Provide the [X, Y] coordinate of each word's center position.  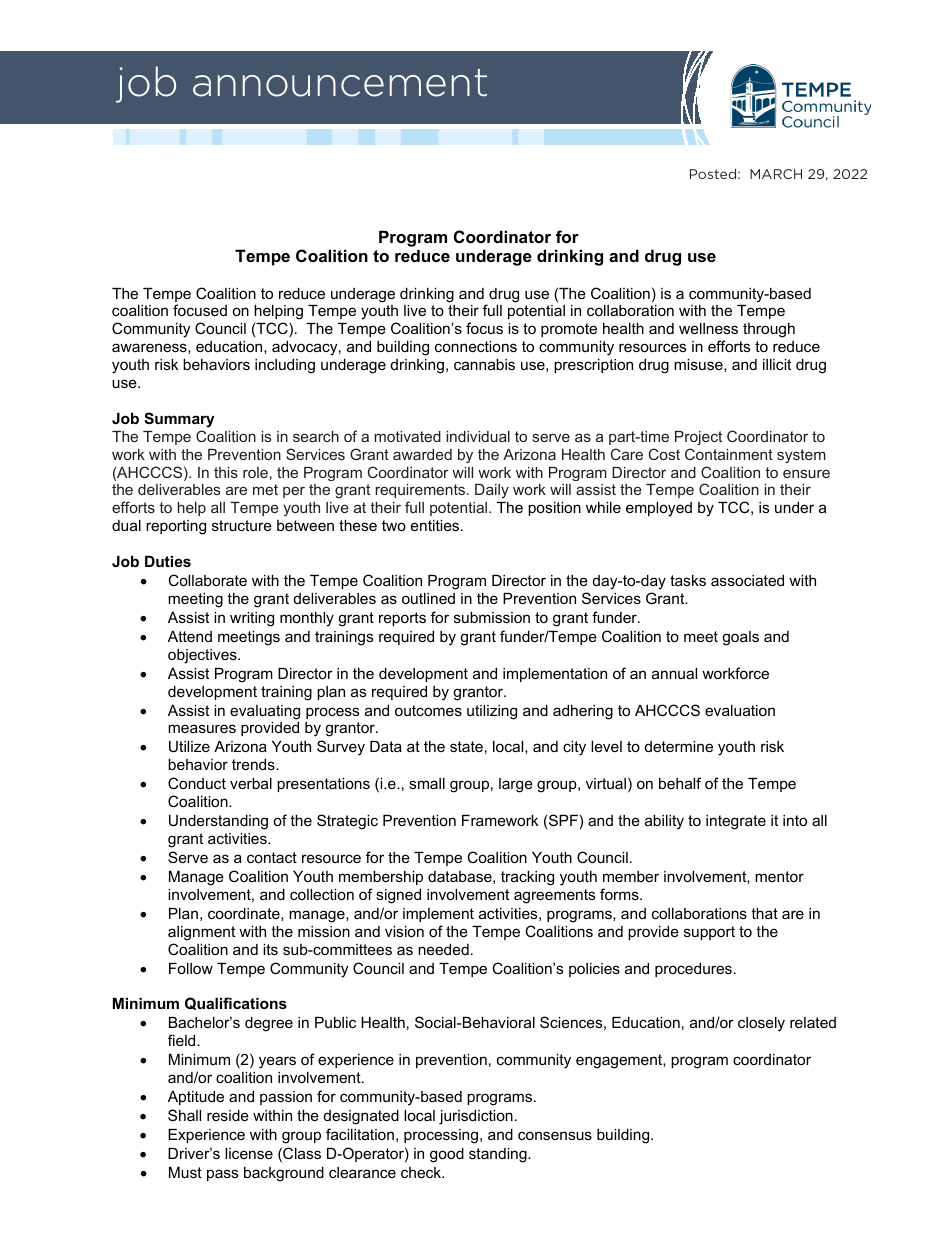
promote [569, 330]
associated [747, 580]
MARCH [776, 174]
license [249, 1153]
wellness [708, 328]
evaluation [740, 710]
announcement [340, 83]
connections [476, 346]
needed [443, 949]
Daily [492, 491]
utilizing [492, 712]
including [285, 366]
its [270, 949]
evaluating [265, 712]
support [709, 933]
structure [242, 525]
